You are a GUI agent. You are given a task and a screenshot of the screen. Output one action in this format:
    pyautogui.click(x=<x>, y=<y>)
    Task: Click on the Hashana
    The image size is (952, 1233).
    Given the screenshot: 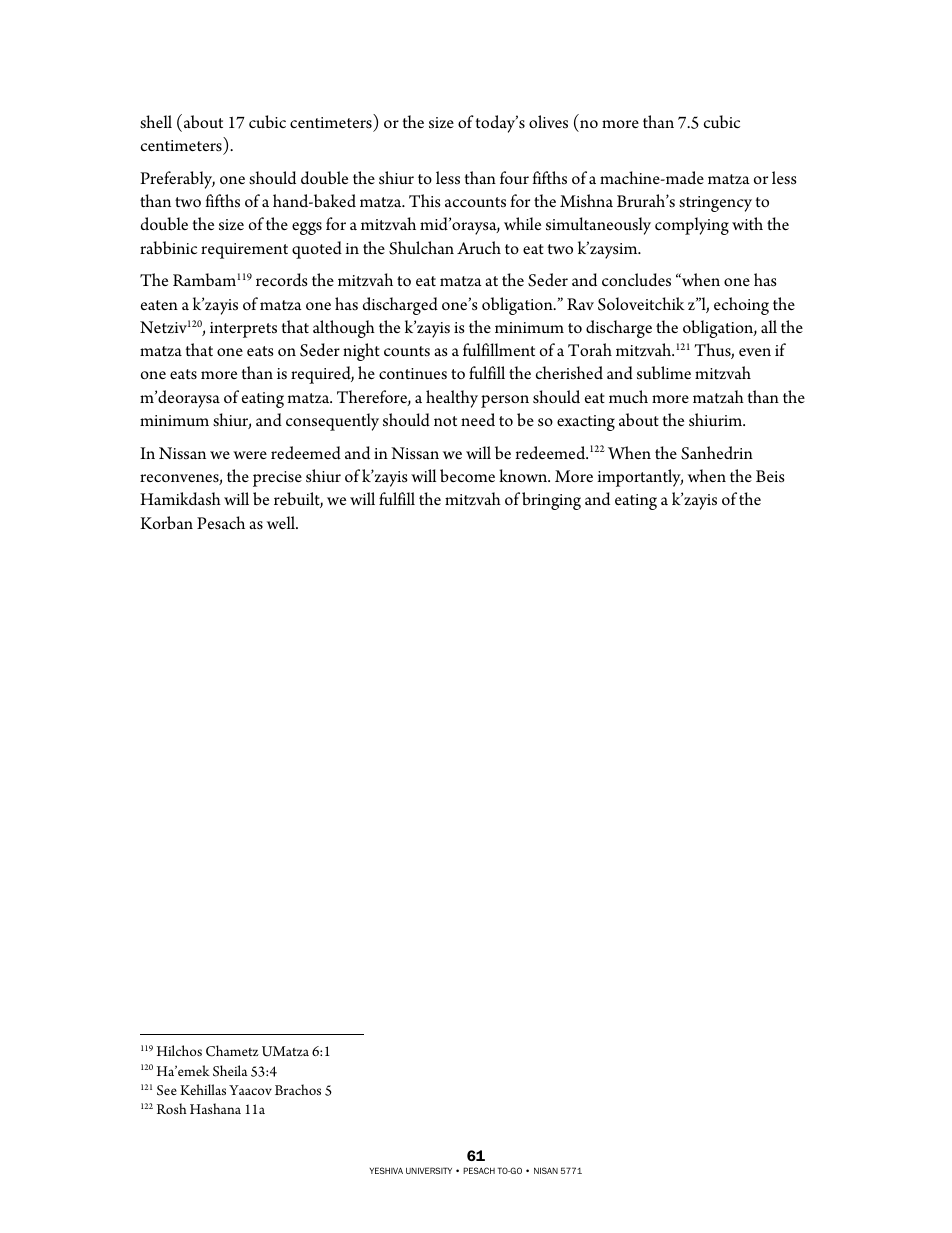 What is the action you would take?
    pyautogui.click(x=215, y=1108)
